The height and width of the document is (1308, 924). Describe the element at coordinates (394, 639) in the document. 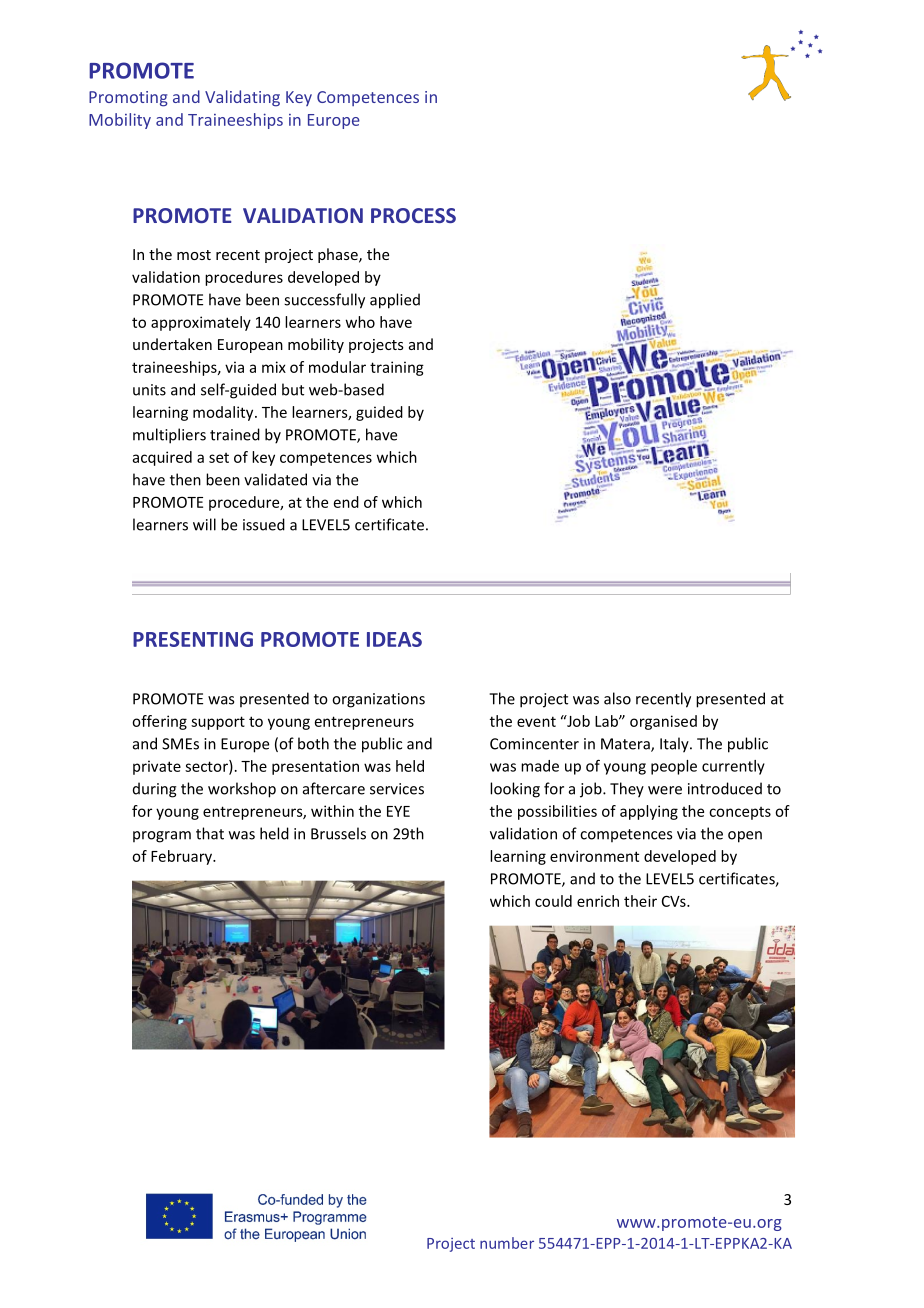

I see `IDEAS` at that location.
